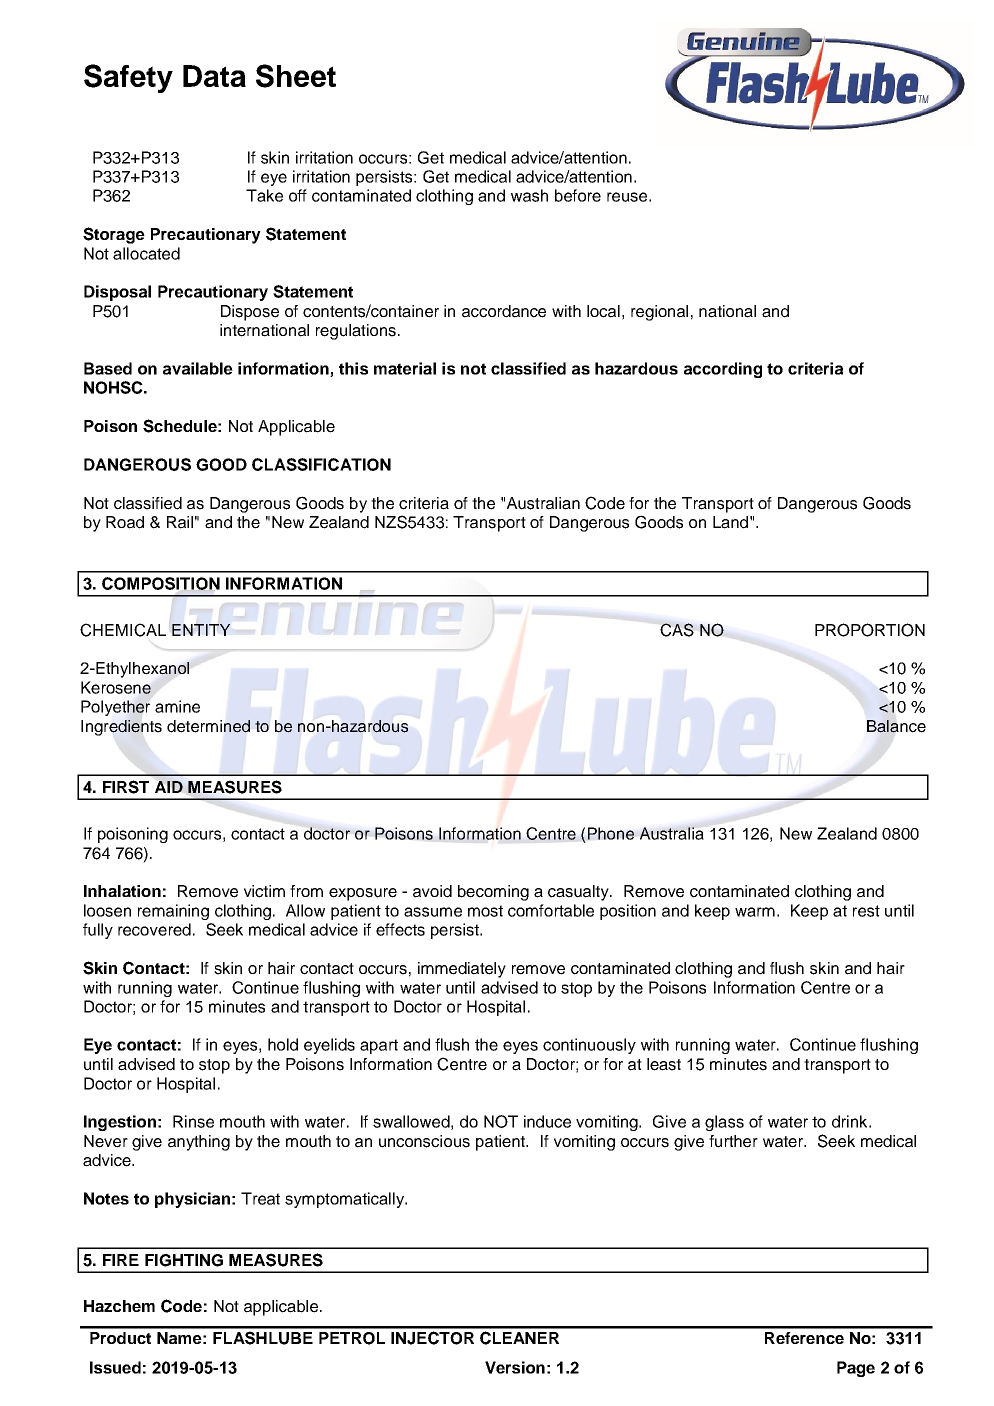 Image resolution: width=994 pixels, height=1406 pixels. What do you see at coordinates (515, 1367) in the image?
I see `Version` at bounding box center [515, 1367].
